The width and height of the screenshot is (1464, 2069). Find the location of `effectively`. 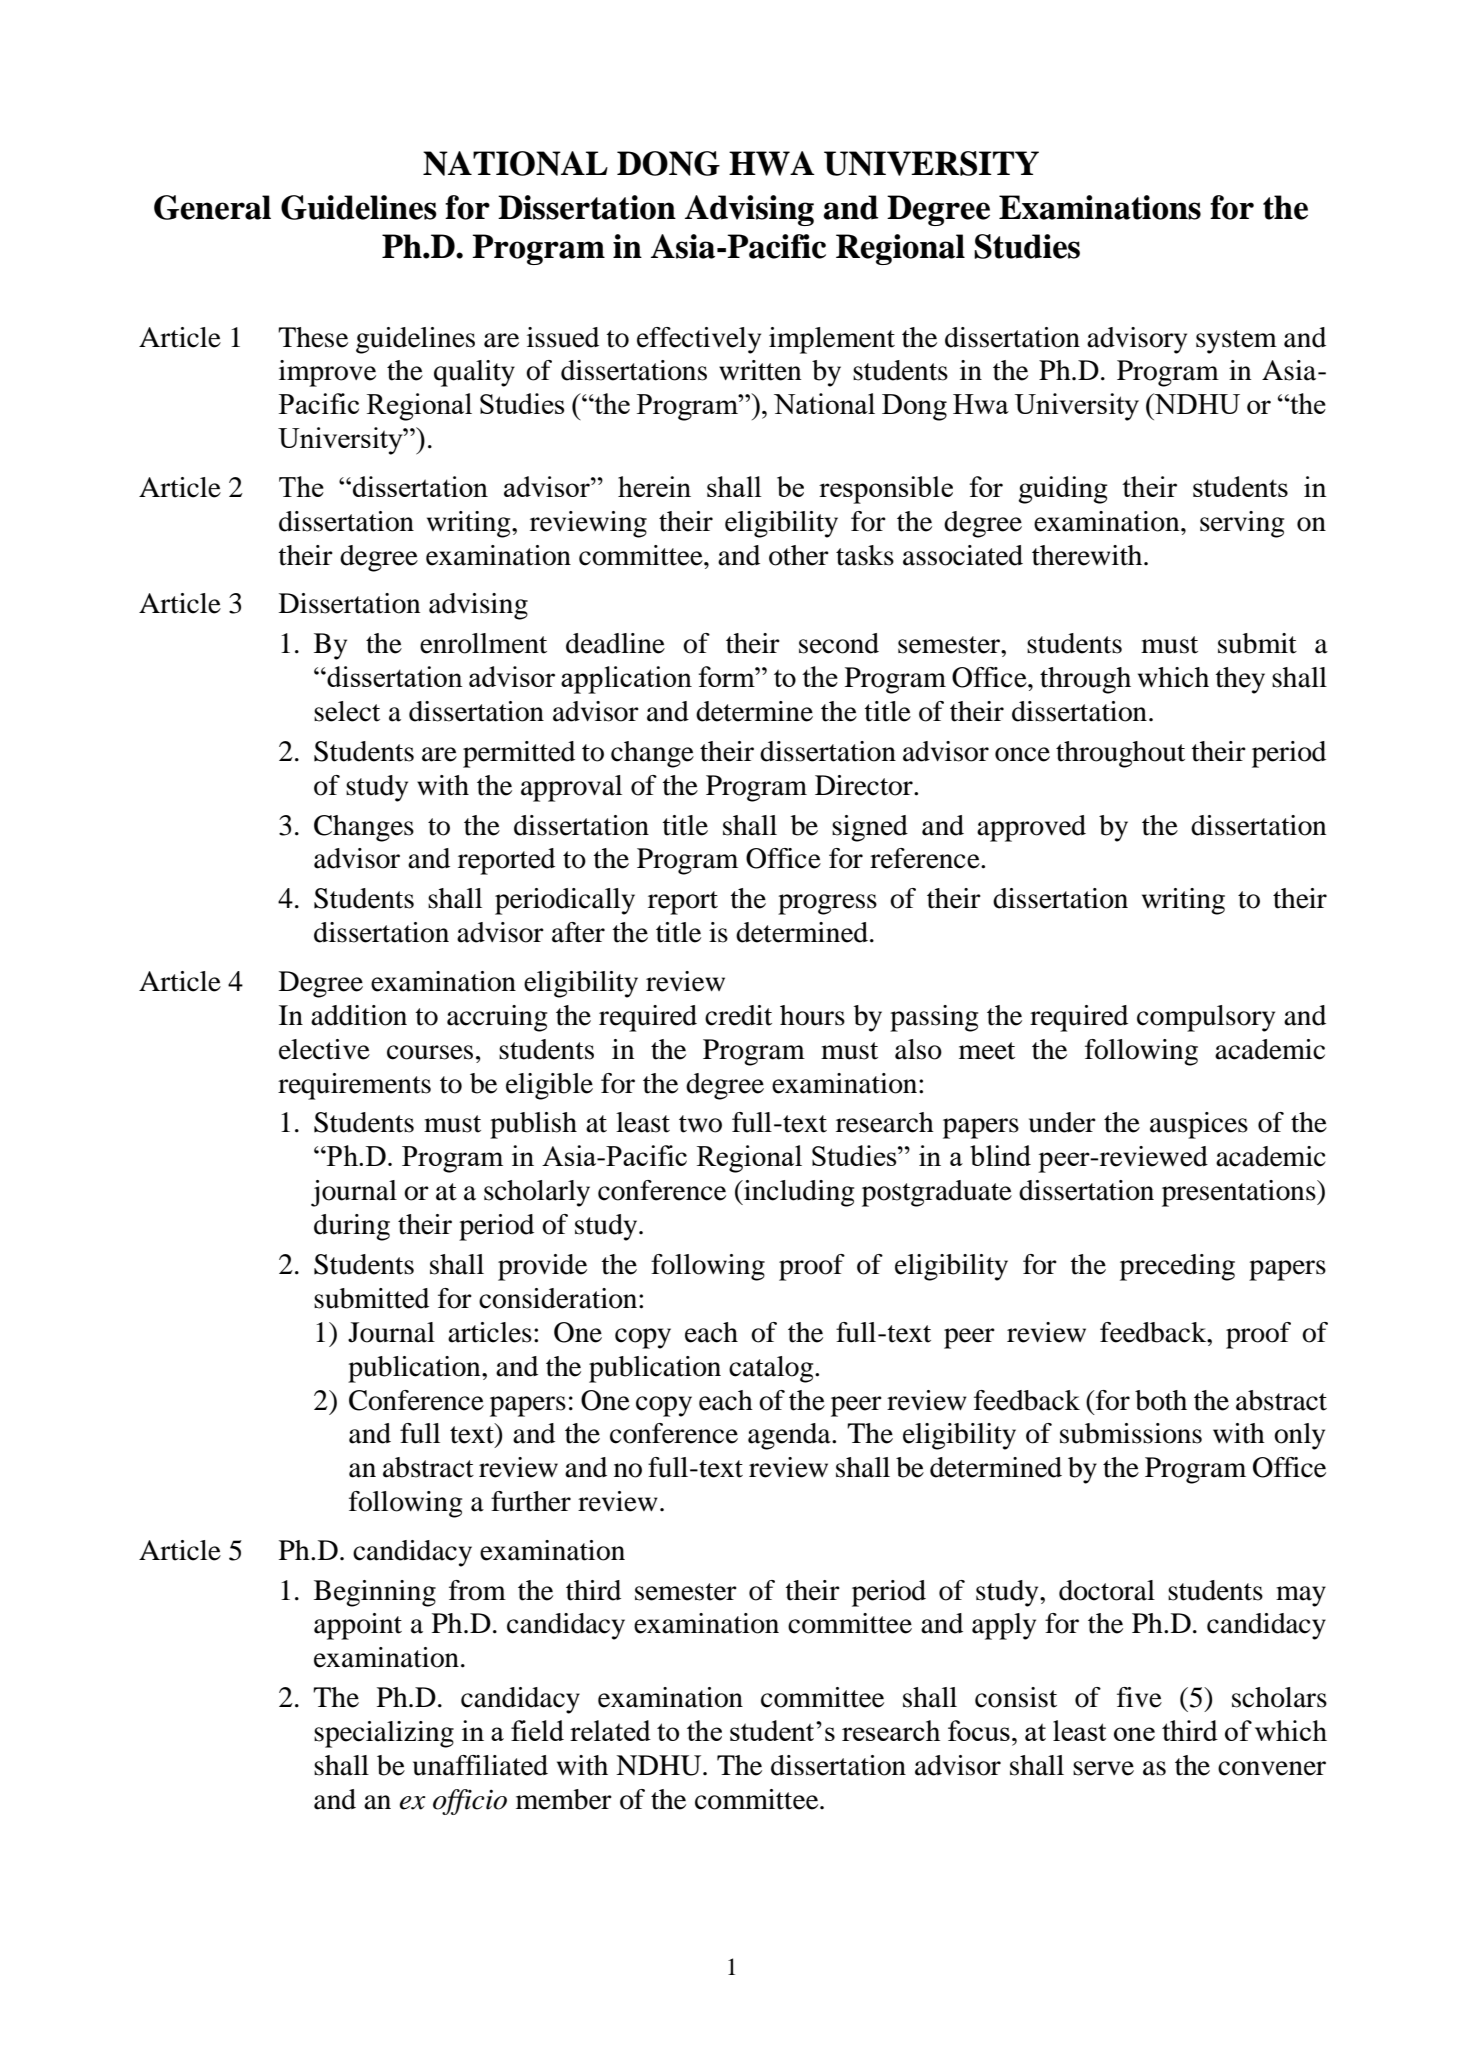

effectively is located at coordinates (699, 340).
